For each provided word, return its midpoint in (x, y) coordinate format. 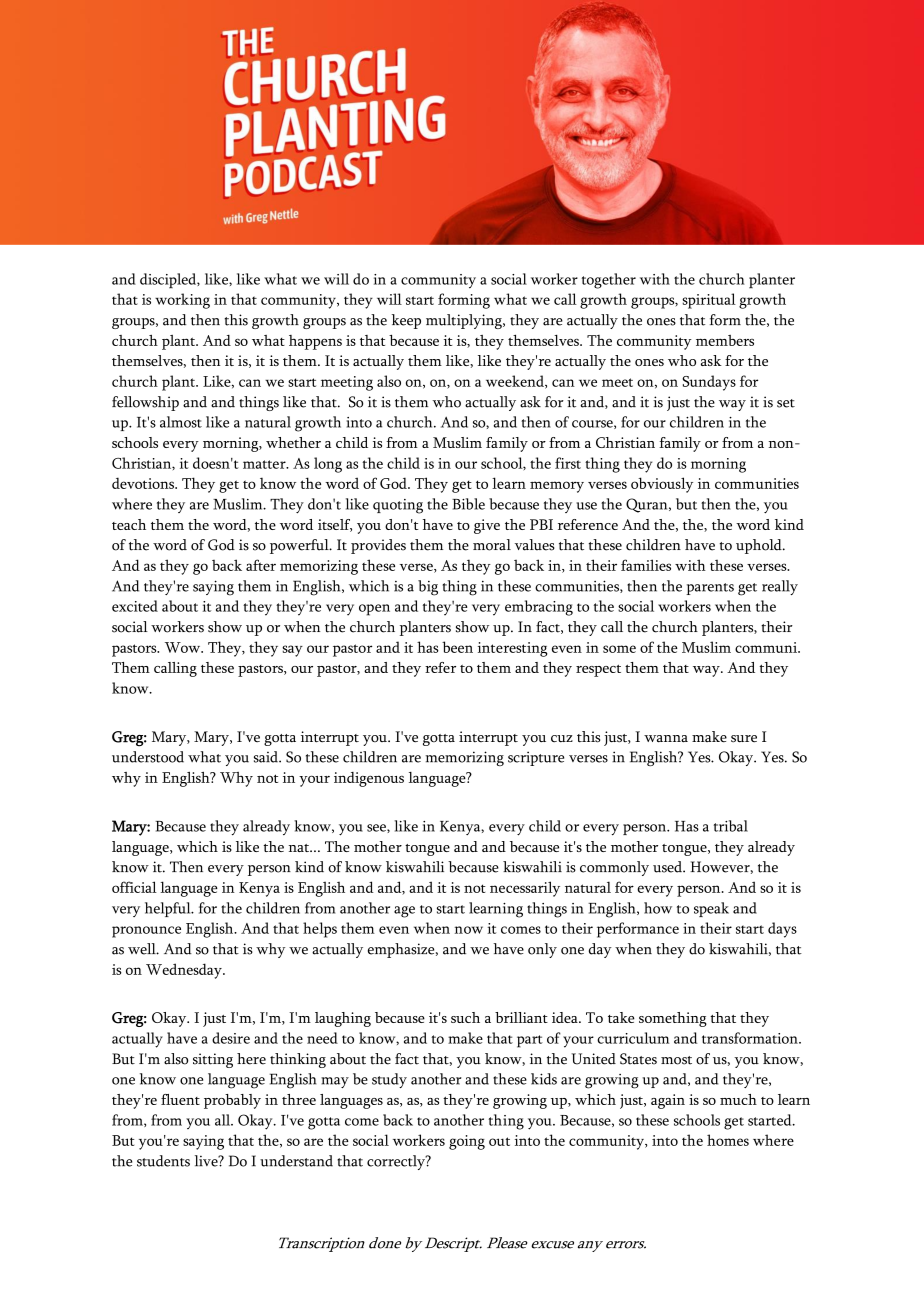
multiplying (465, 321)
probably (232, 1101)
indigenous (369, 779)
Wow (184, 647)
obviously (662, 485)
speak (711, 909)
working (182, 301)
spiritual (709, 301)
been (457, 647)
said (267, 757)
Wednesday (185, 971)
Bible (468, 504)
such (465, 1017)
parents (710, 589)
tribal (731, 826)
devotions (144, 483)
